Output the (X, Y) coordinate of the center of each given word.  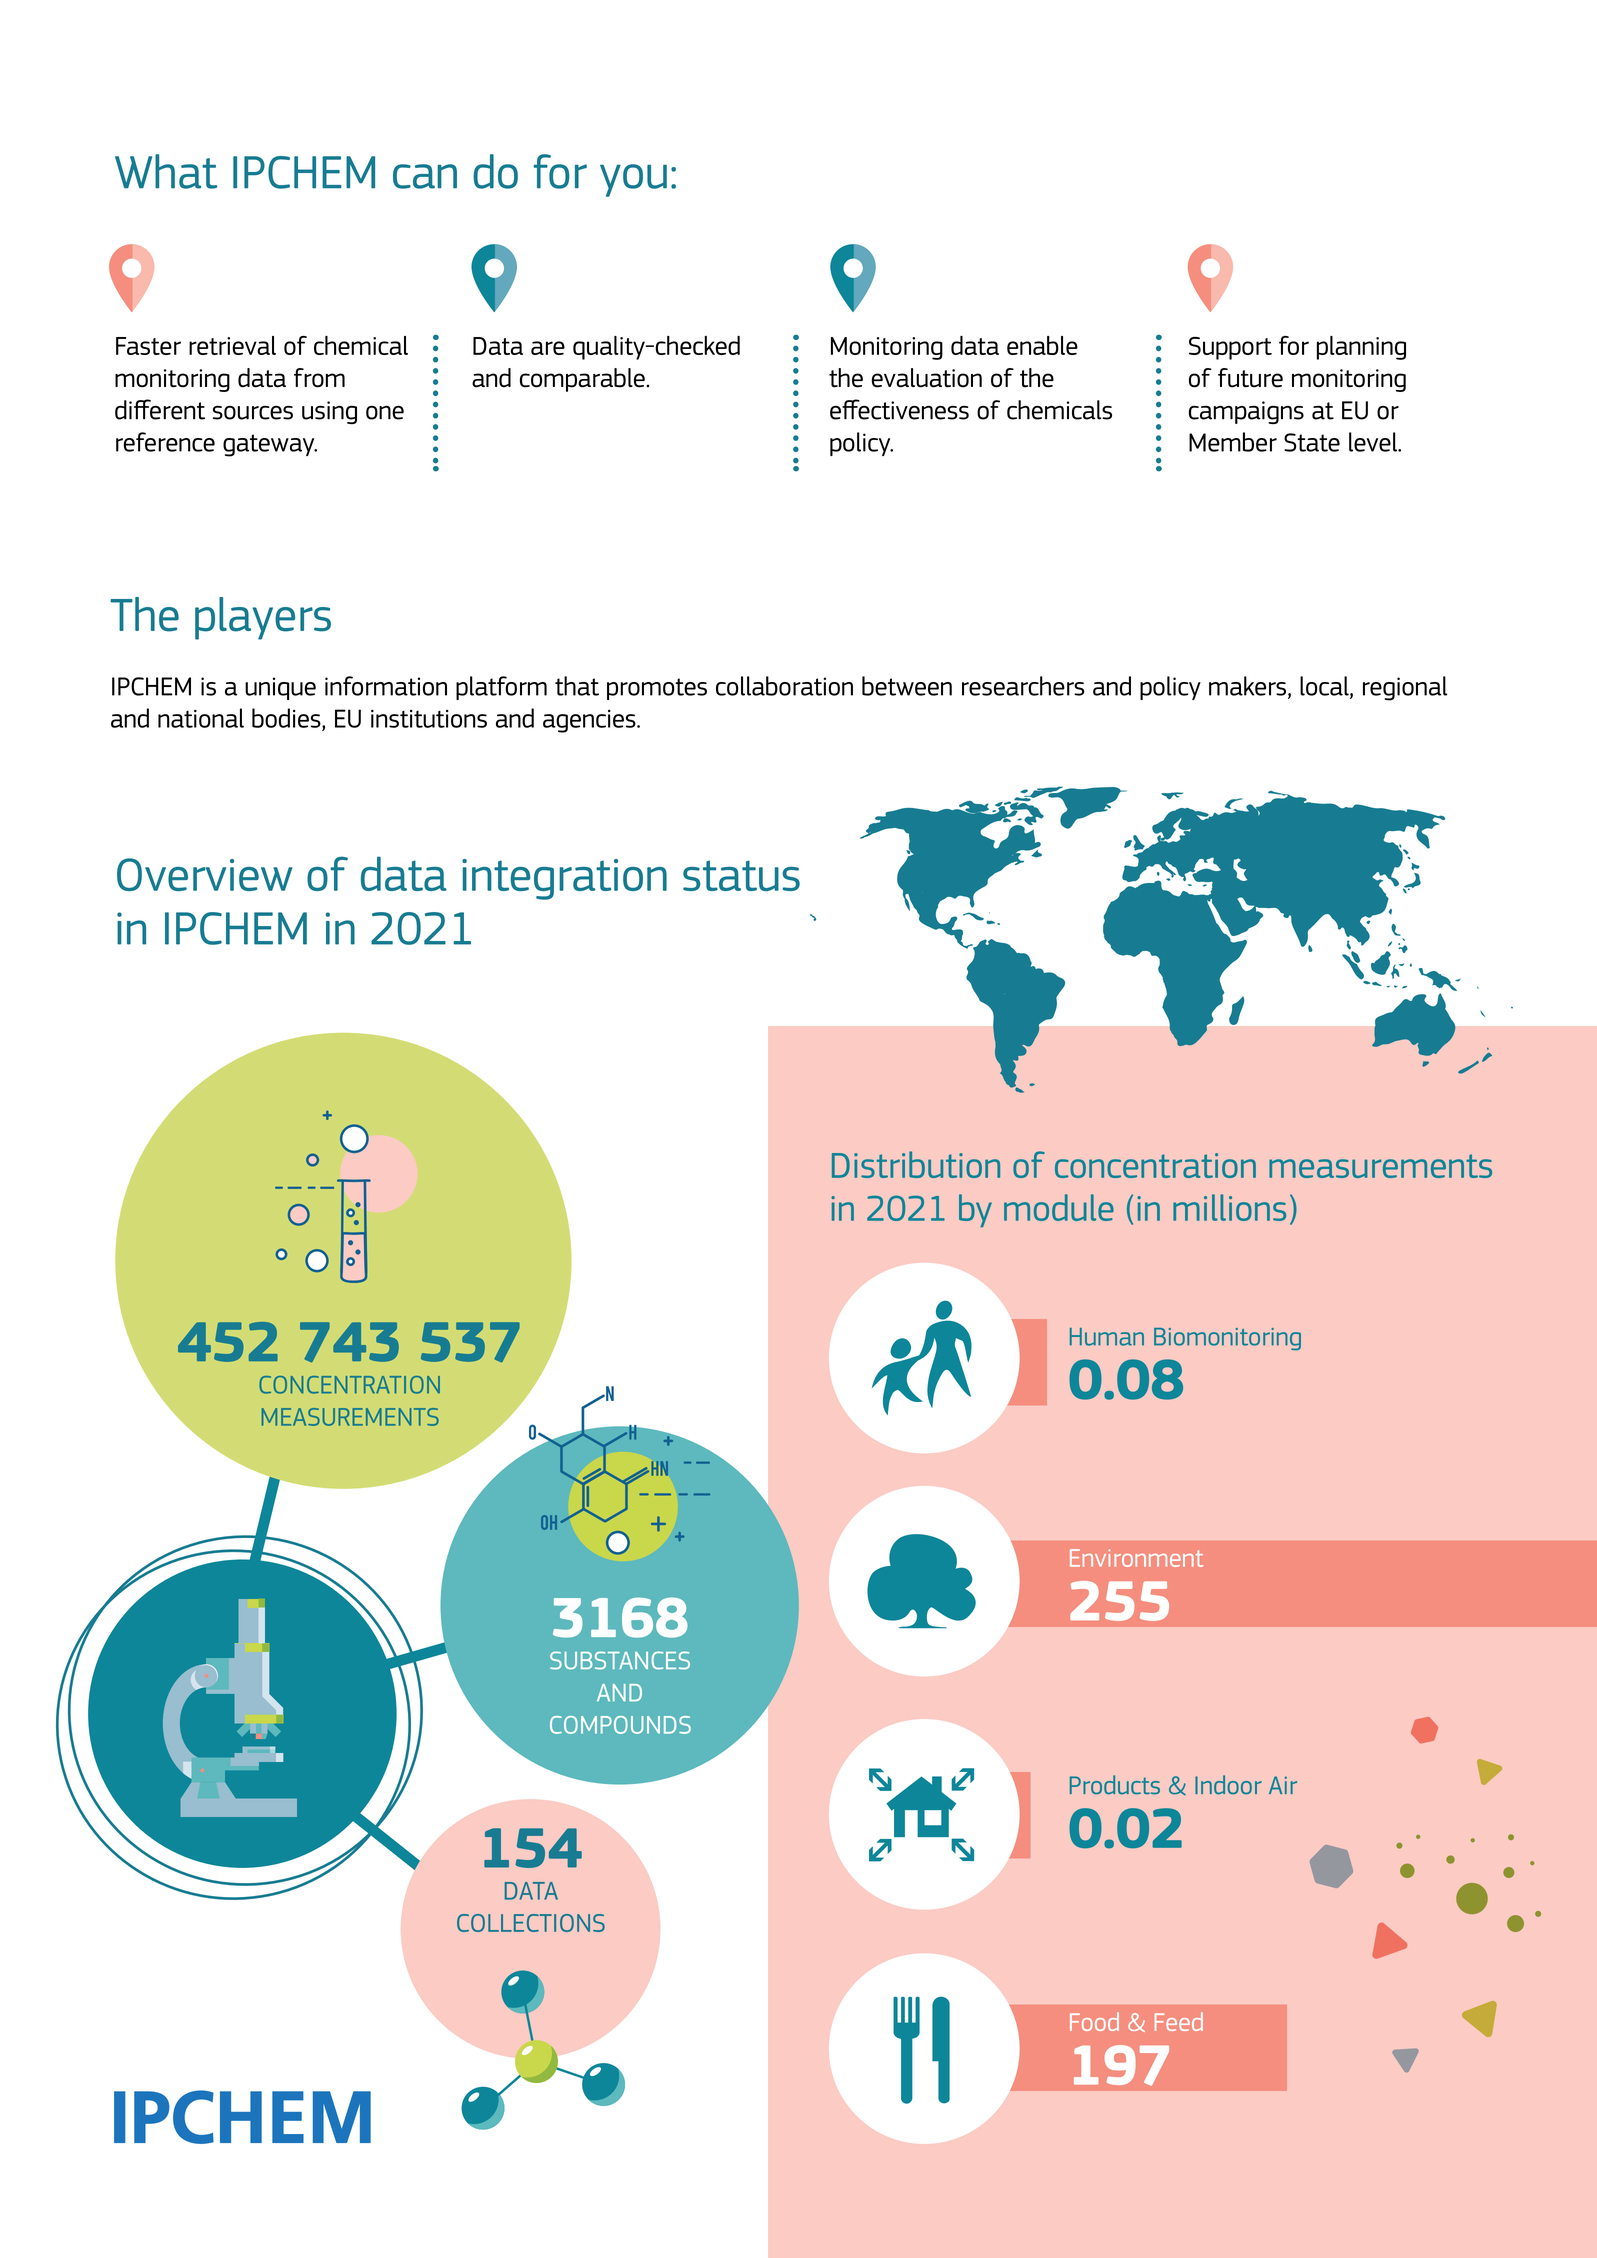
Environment (1136, 1558)
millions (1229, 1207)
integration (564, 879)
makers (1247, 686)
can (425, 176)
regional (1405, 688)
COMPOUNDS (620, 1725)
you (633, 180)
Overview (204, 874)
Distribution (916, 1164)
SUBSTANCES (620, 1660)
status (741, 875)
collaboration (784, 686)
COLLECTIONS (531, 1923)
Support (1230, 348)
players (263, 618)
